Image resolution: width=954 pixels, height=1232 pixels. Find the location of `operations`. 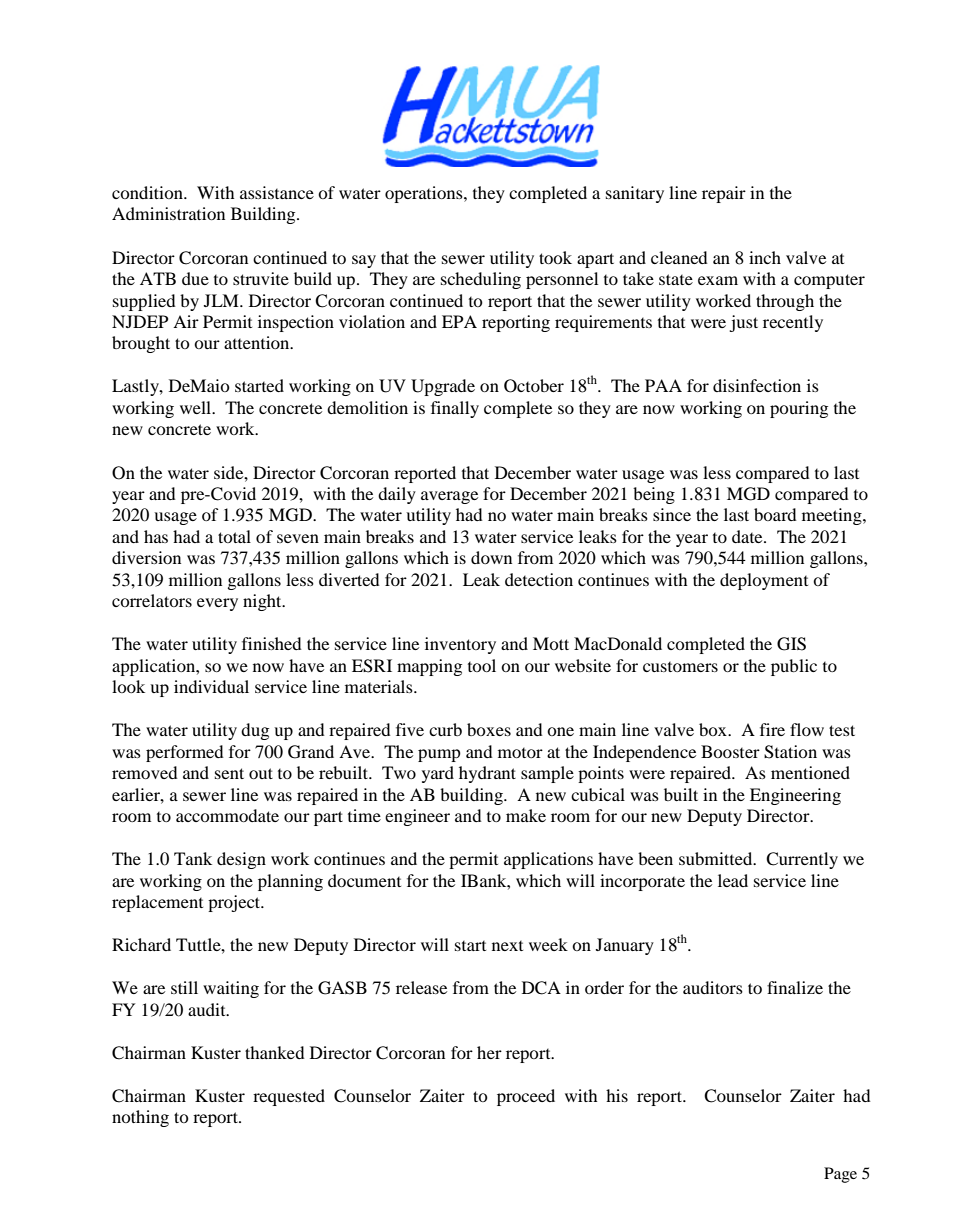

operations is located at coordinates (425, 194).
